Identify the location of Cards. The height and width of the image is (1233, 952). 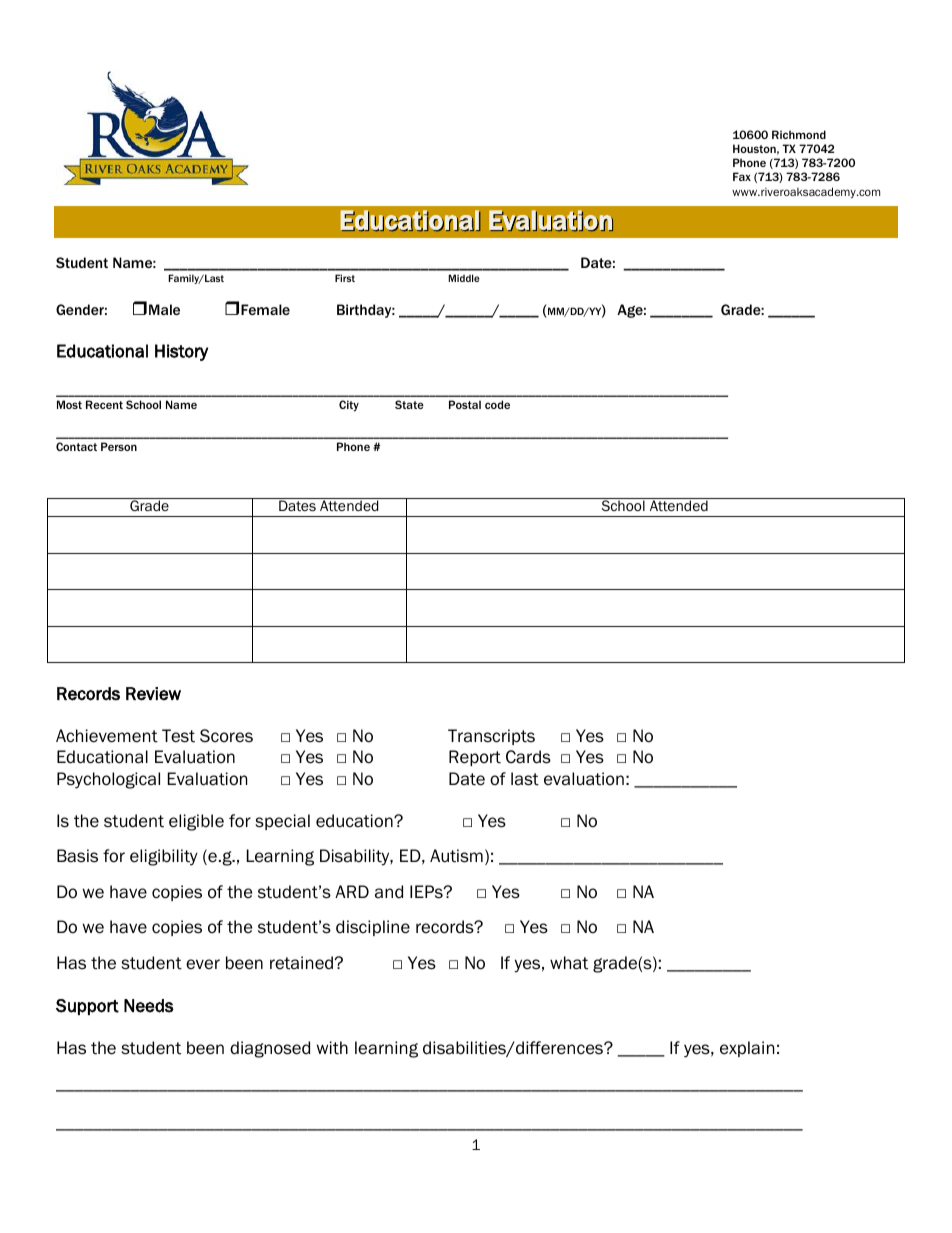
(528, 757).
